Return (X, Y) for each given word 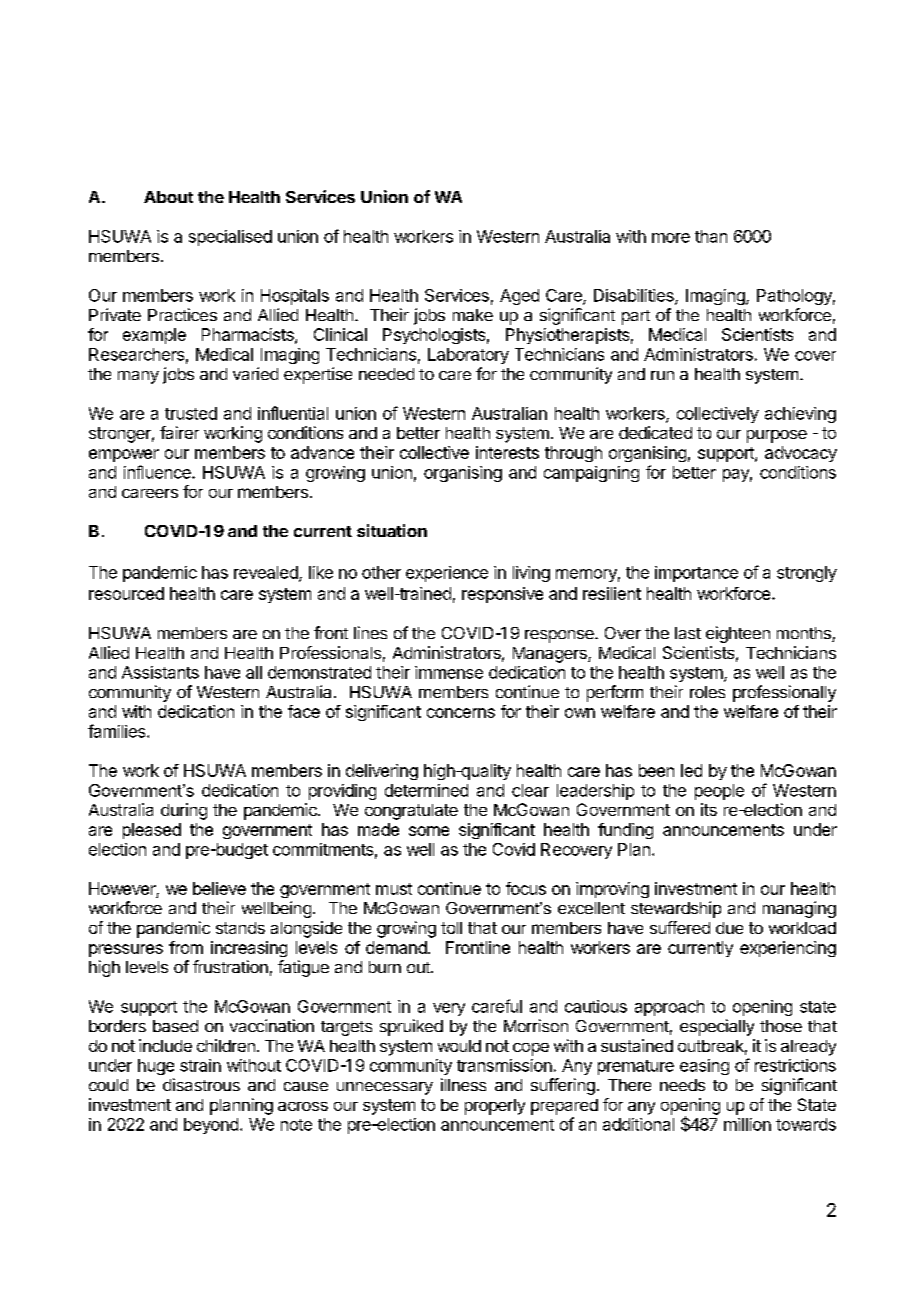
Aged (519, 297)
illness (463, 1084)
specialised (230, 238)
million (747, 1124)
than (711, 236)
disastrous (201, 1084)
